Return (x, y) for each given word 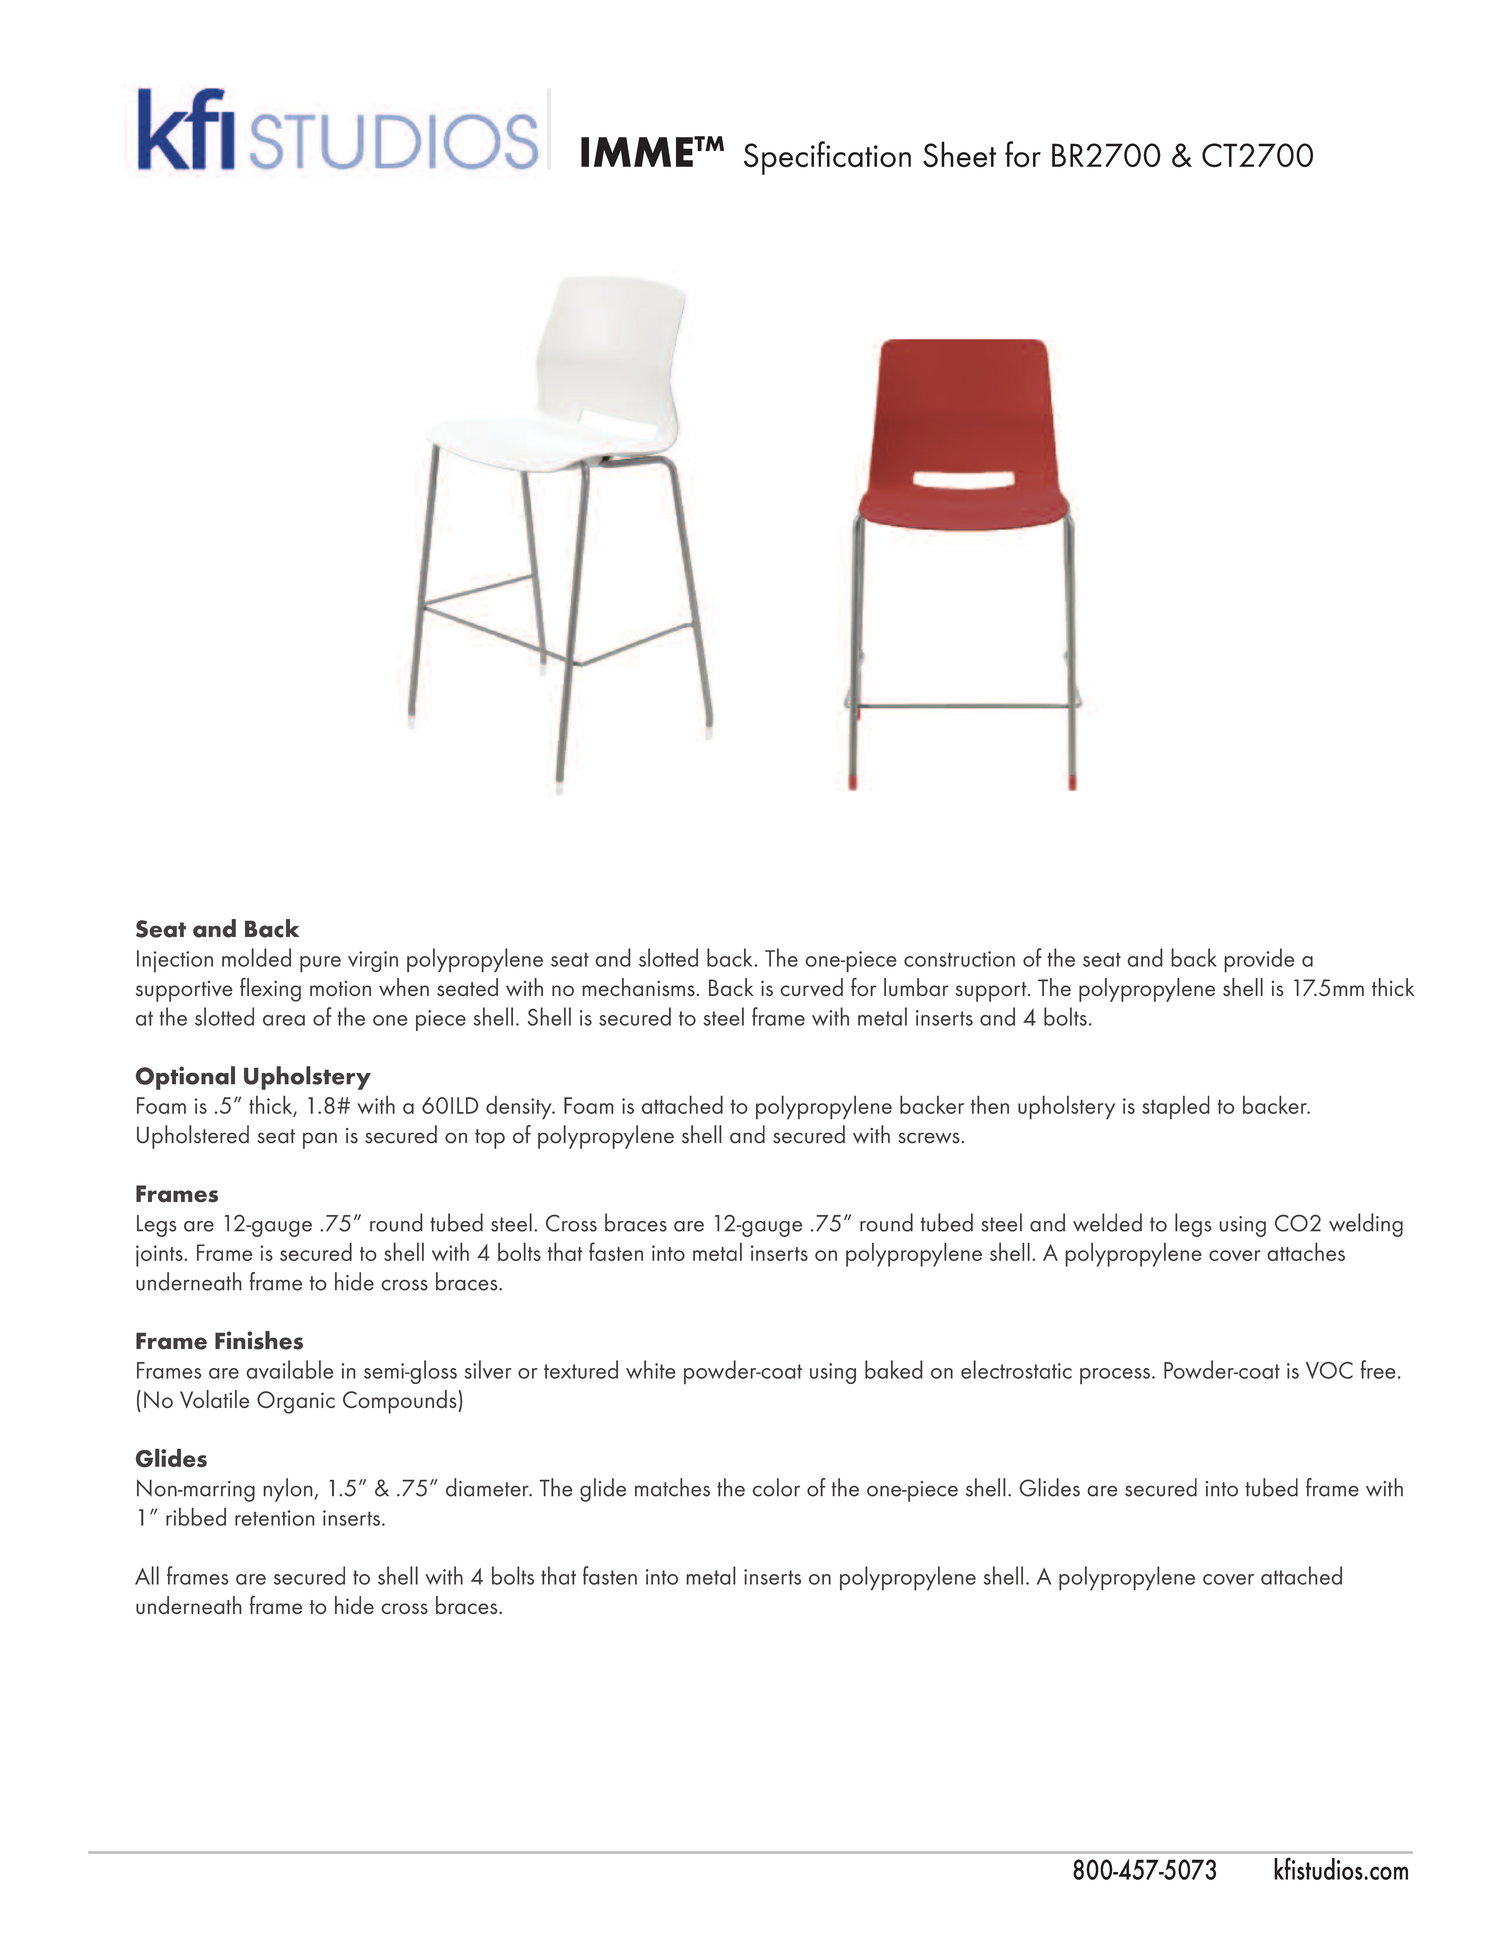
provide (1259, 960)
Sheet (959, 154)
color (776, 1487)
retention (275, 1518)
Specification (827, 158)
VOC (1329, 1370)
